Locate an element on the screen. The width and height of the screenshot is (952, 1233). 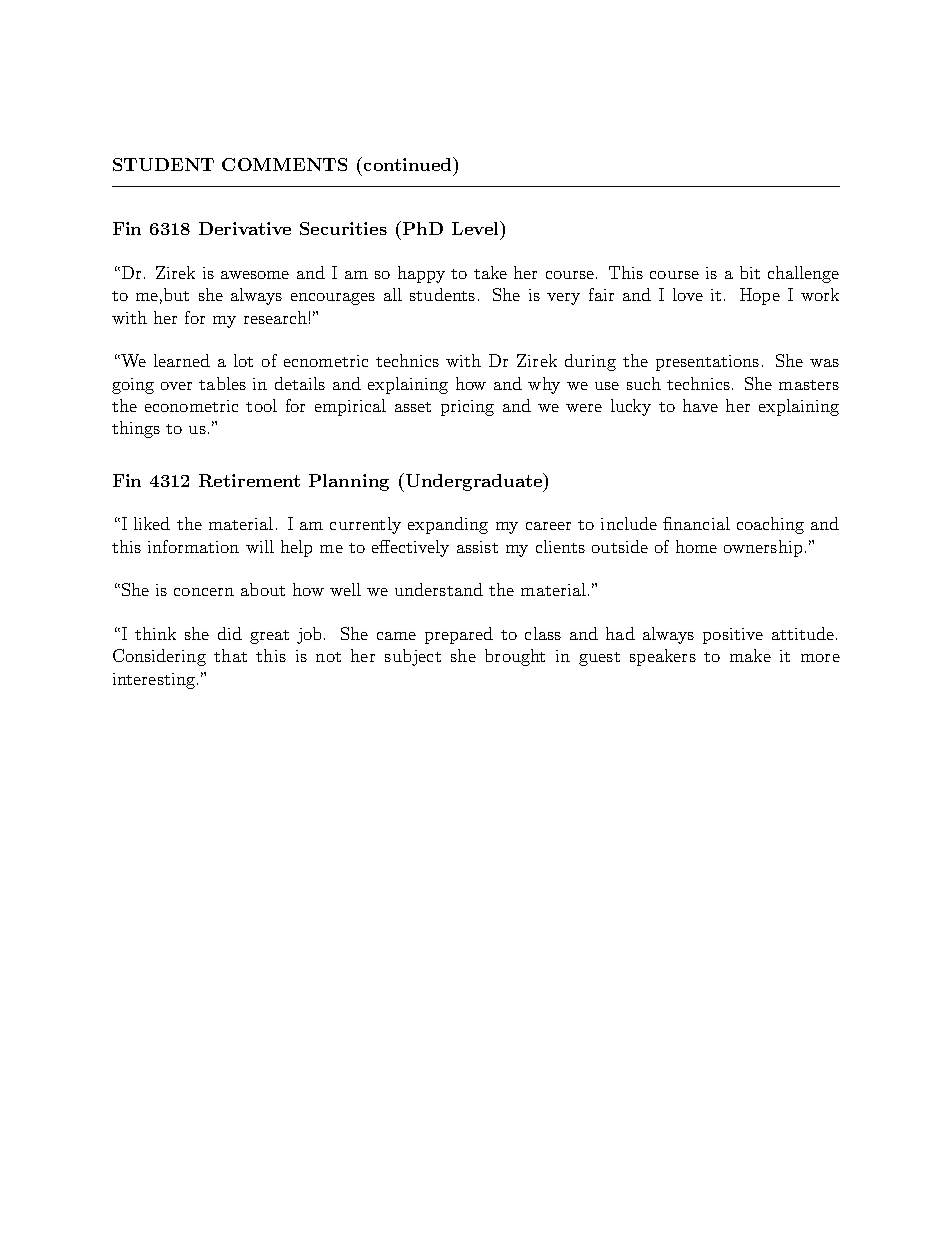
COMMENTS is located at coordinates (284, 164).
